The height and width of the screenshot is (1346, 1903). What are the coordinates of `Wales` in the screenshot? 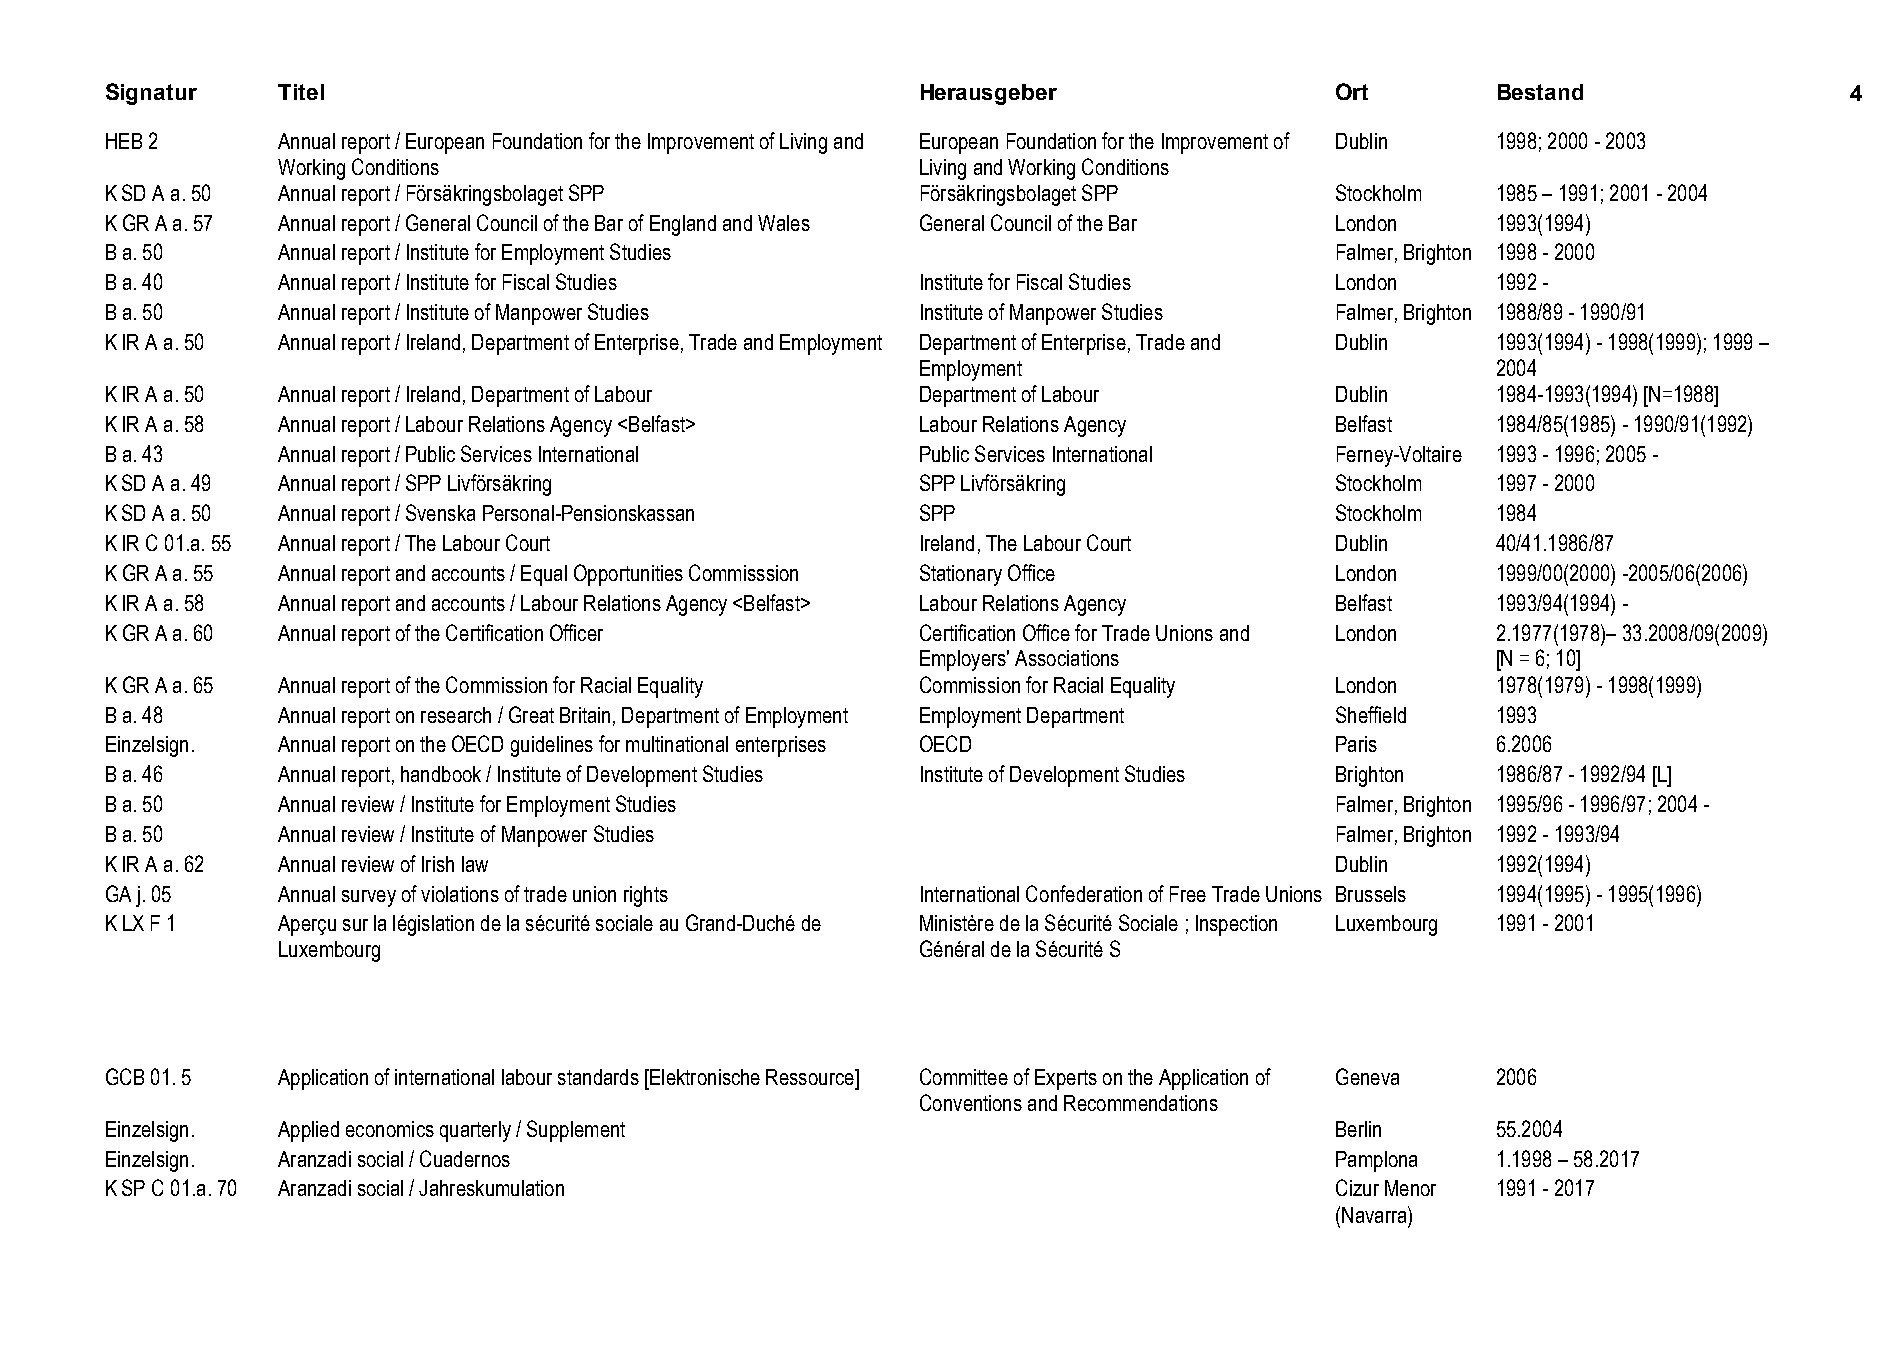 It's located at (784, 223).
